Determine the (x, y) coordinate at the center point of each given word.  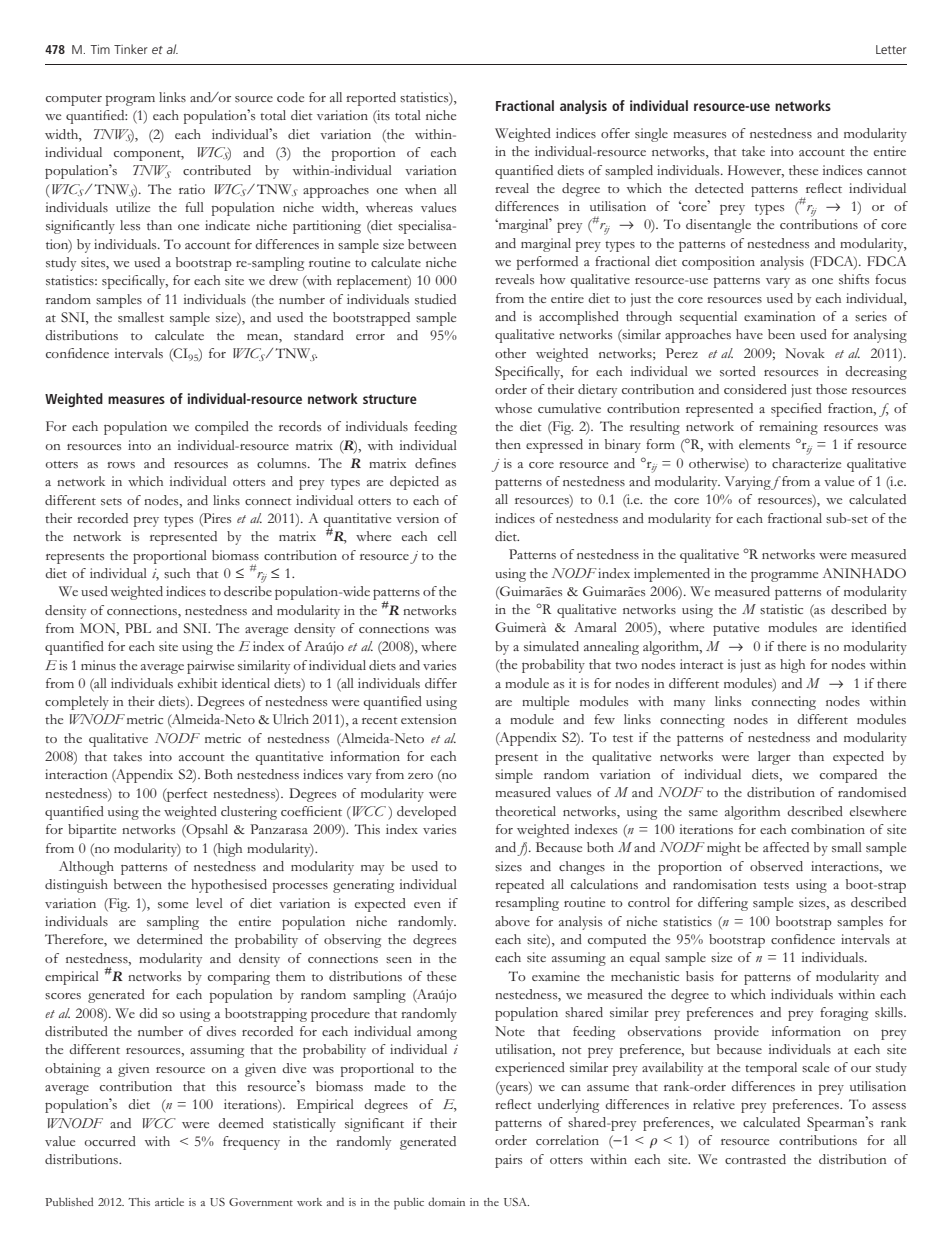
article (169, 1202)
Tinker (131, 49)
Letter (891, 49)
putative (736, 629)
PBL (138, 628)
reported (371, 99)
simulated (551, 646)
